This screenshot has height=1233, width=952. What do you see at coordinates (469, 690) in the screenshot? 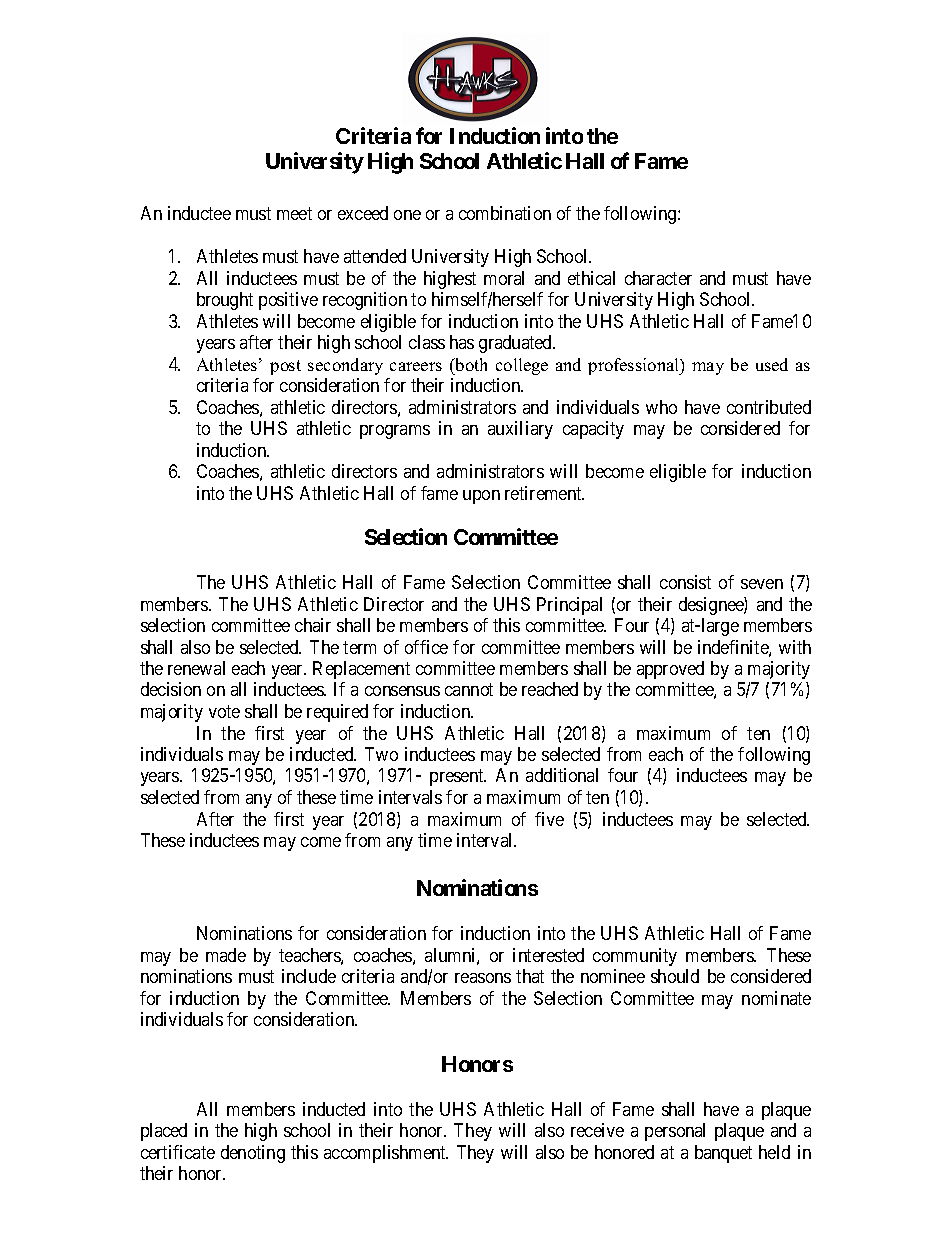
I see `cannot` at bounding box center [469, 690].
